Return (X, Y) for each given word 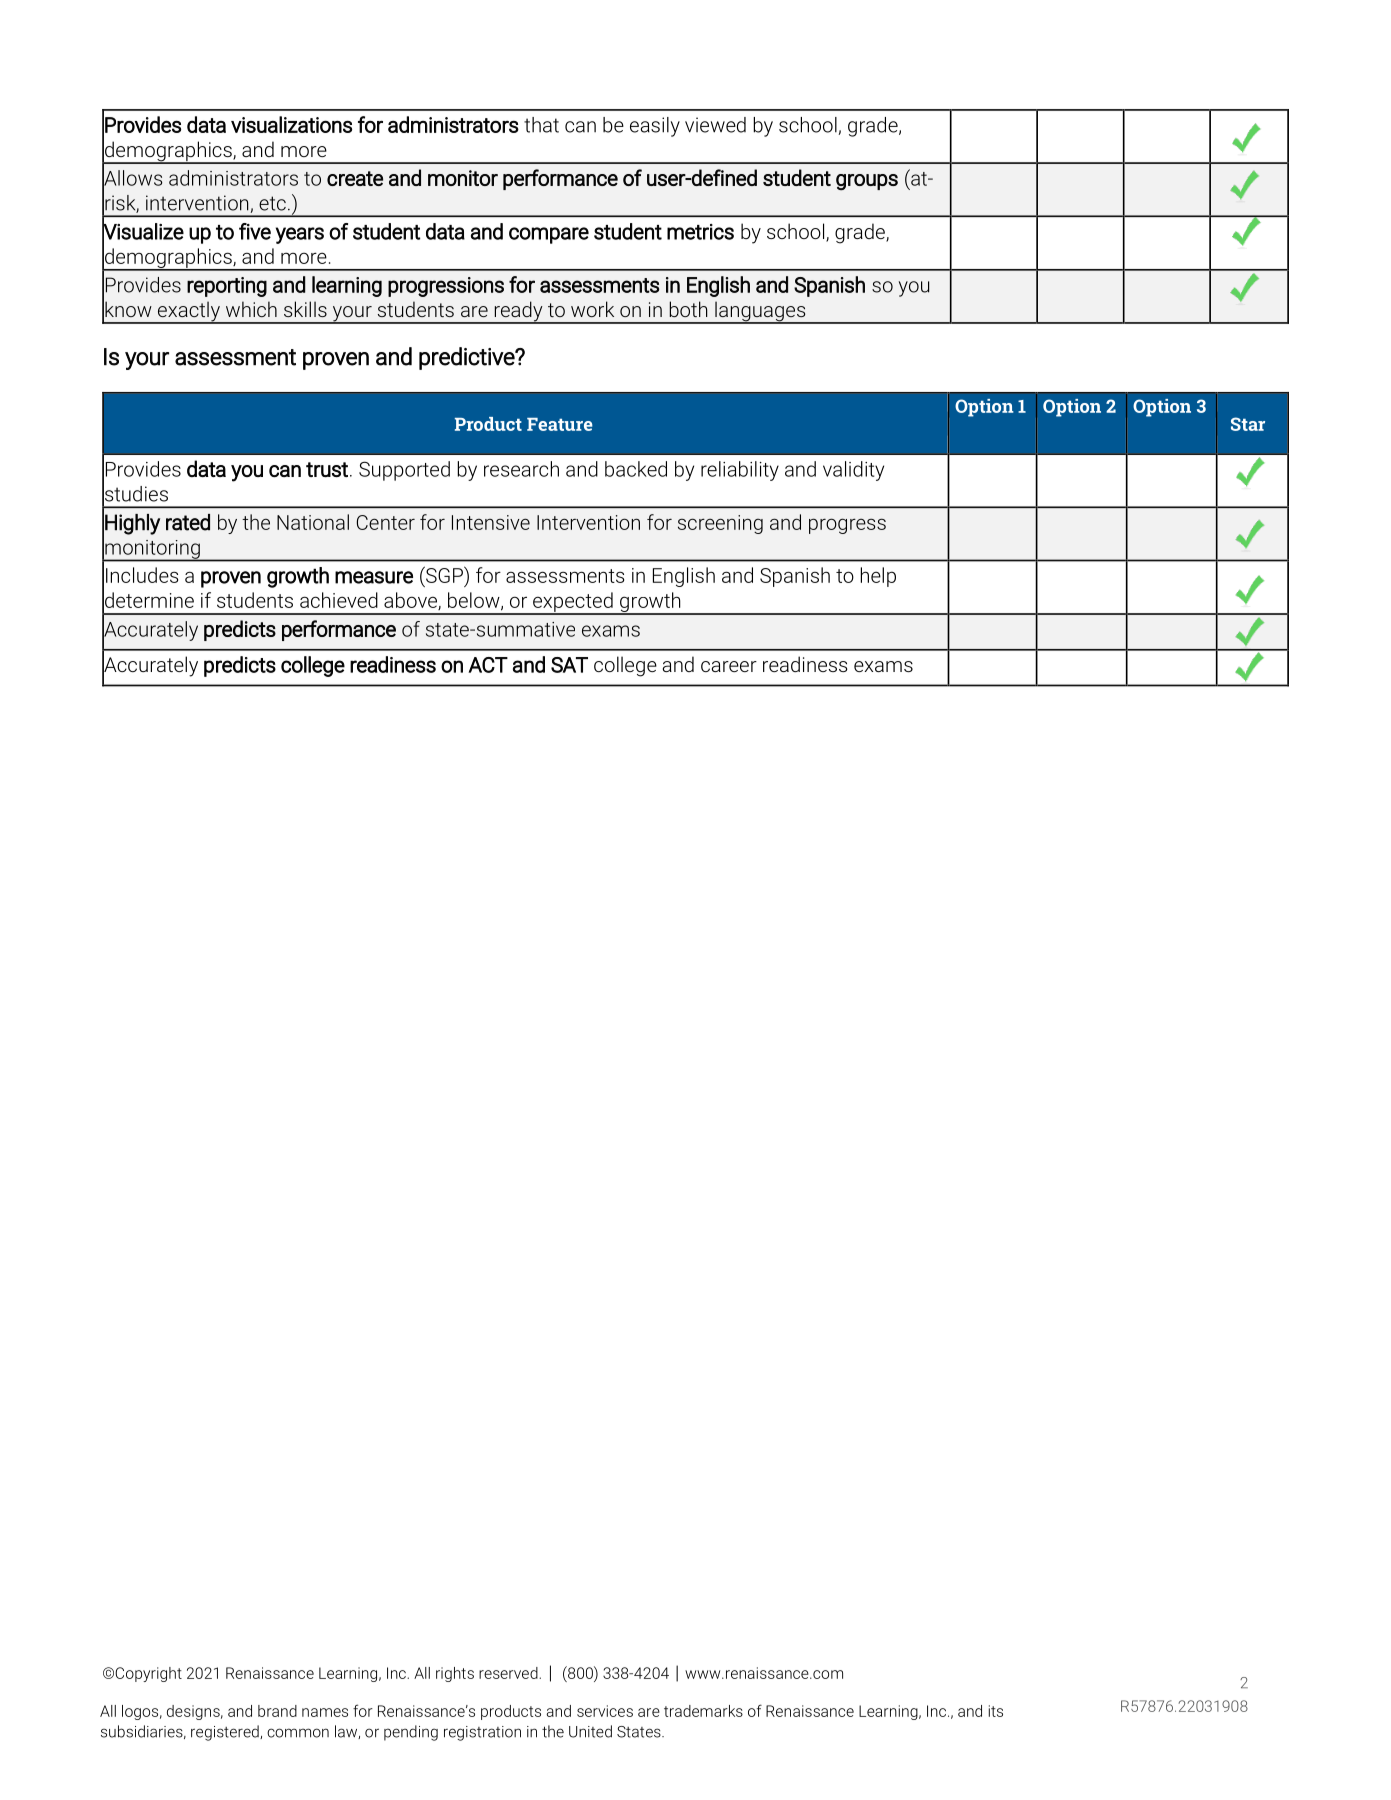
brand (277, 1711)
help (878, 577)
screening (720, 524)
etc (272, 203)
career (729, 666)
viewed (715, 125)
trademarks (703, 1711)
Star (1248, 424)
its (996, 1711)
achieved (339, 600)
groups (867, 182)
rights (455, 1674)
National (313, 522)
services (605, 1711)
